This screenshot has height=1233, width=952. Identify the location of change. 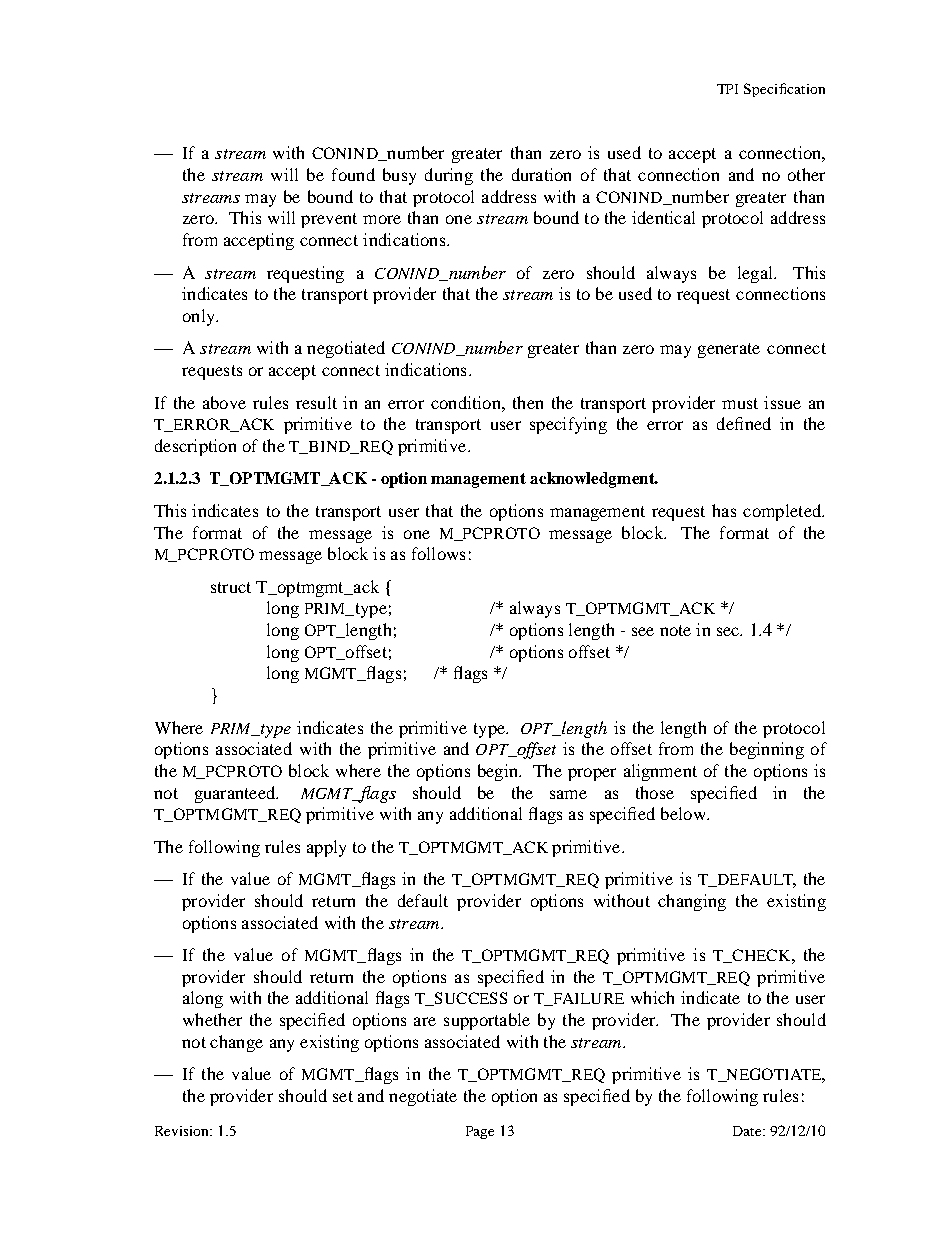
(236, 1043).
